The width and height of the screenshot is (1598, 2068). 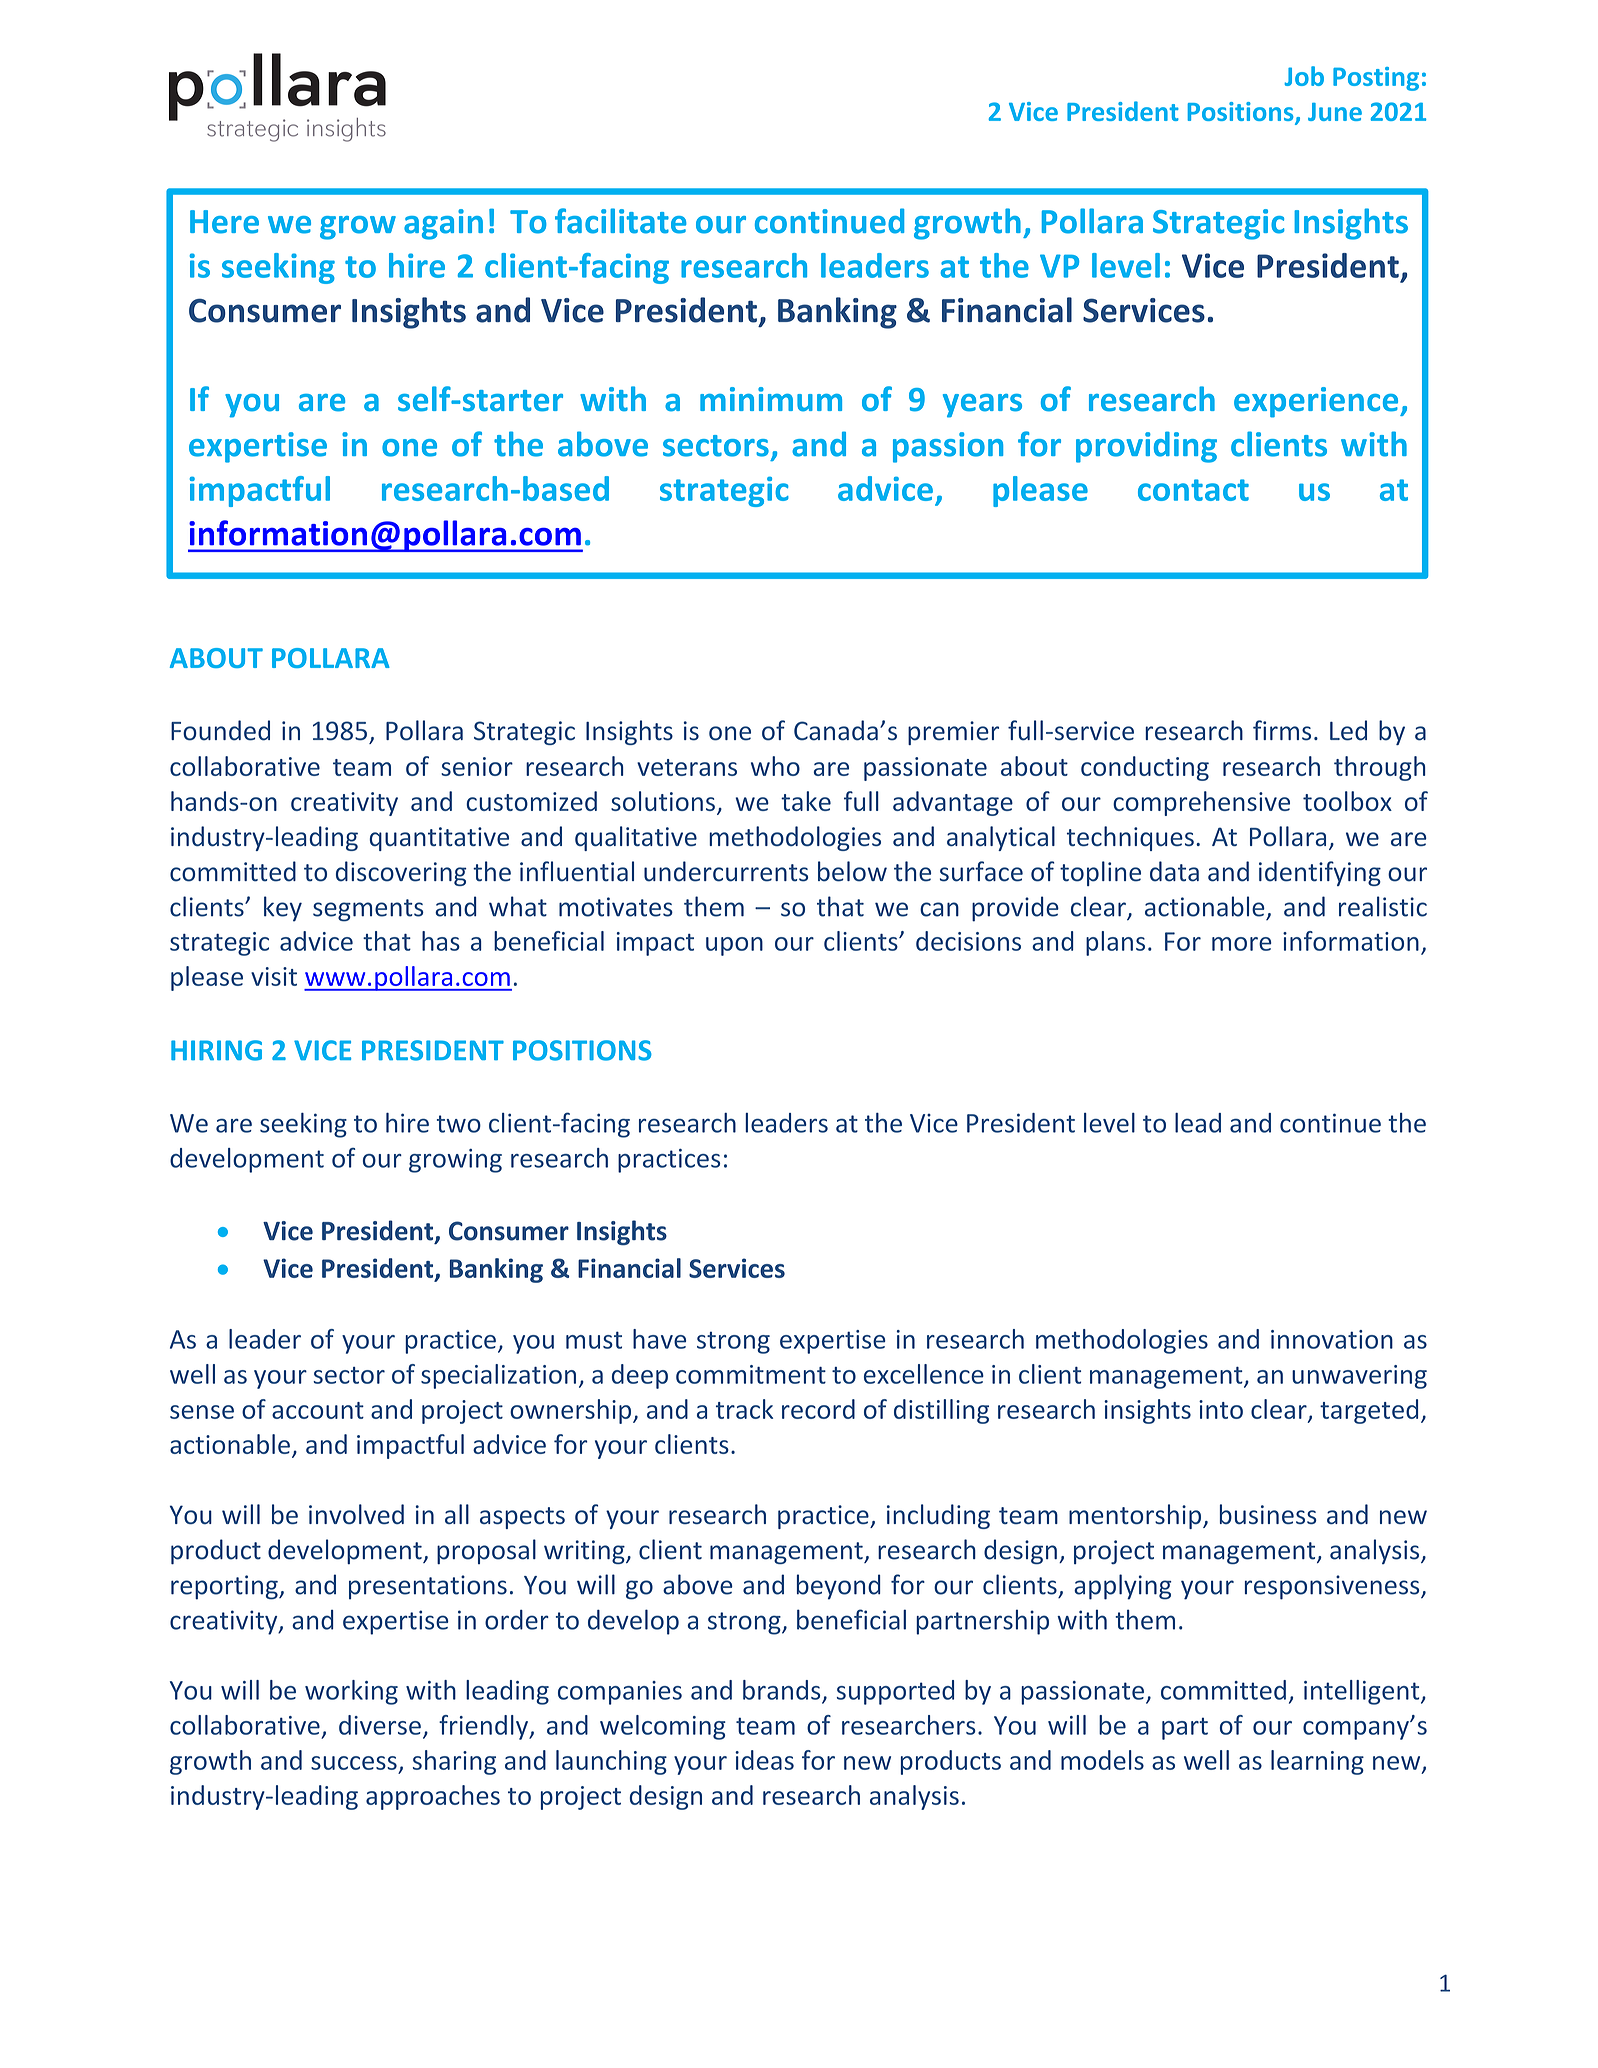 What do you see at coordinates (621, 221) in the screenshot?
I see `facilitate` at bounding box center [621, 221].
